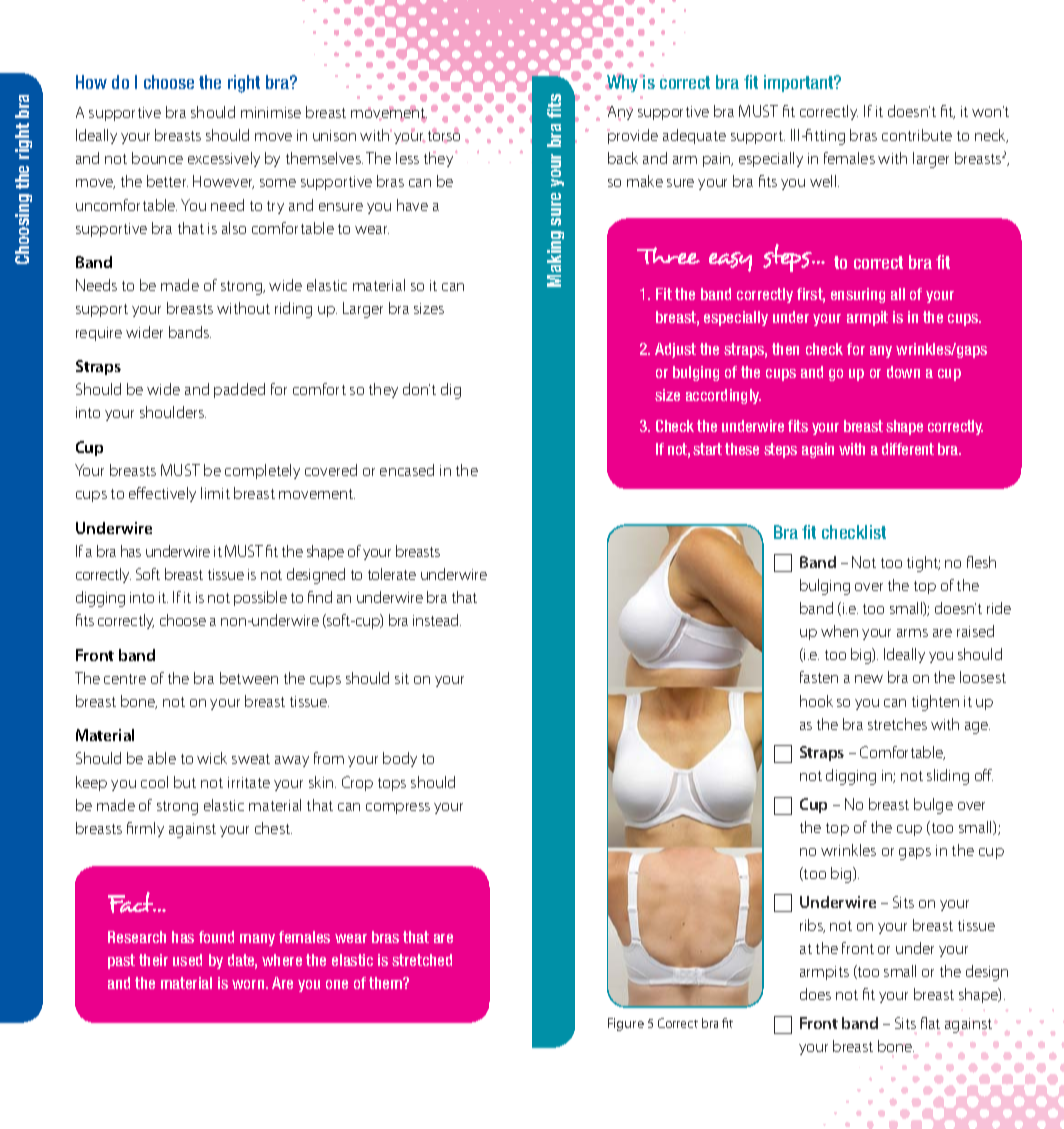 The height and width of the document is (1129, 1064). What do you see at coordinates (400, 759) in the document?
I see `body` at bounding box center [400, 759].
